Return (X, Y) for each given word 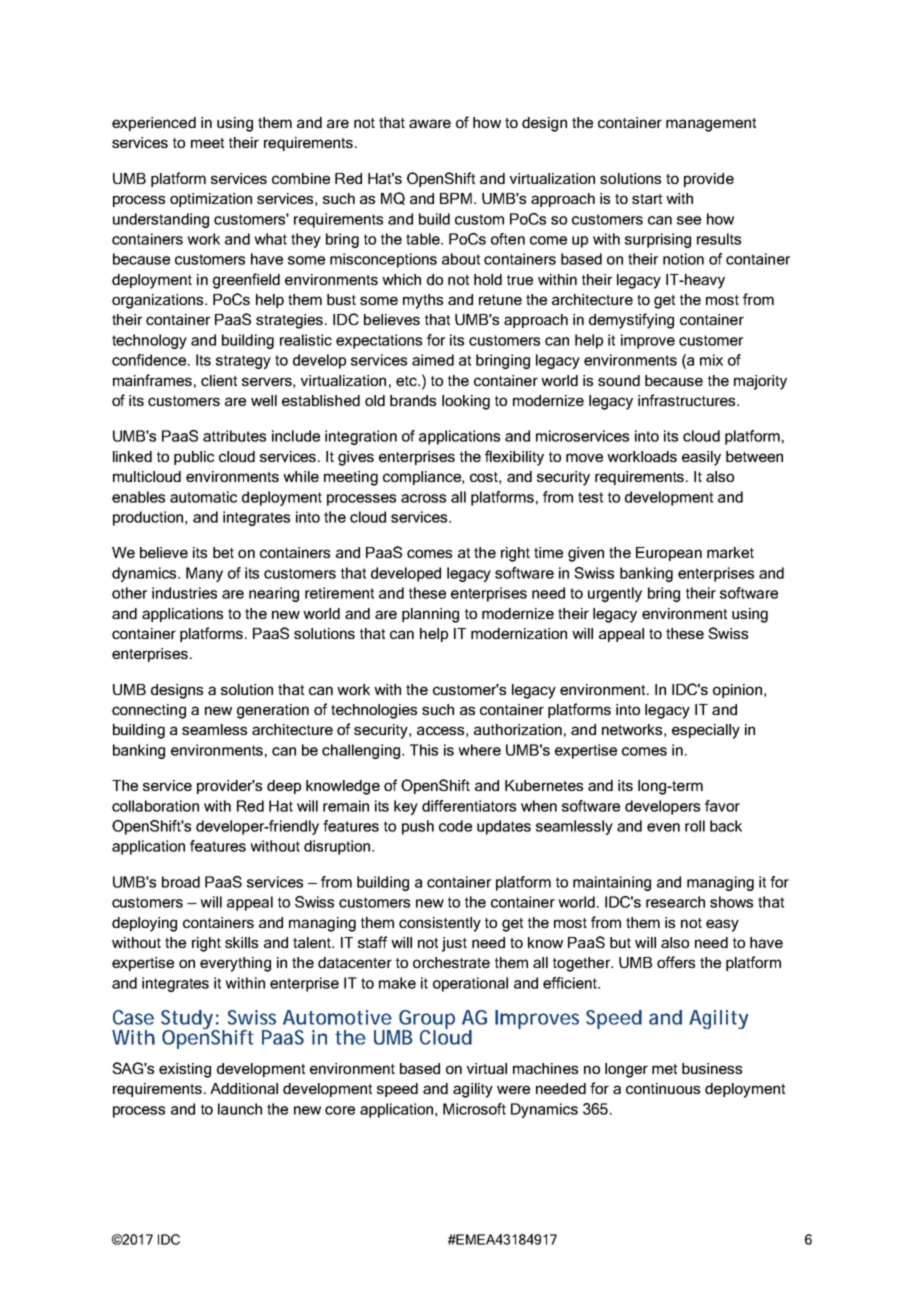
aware (430, 123)
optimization (211, 200)
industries (184, 593)
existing (185, 1070)
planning (430, 615)
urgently (615, 594)
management (711, 125)
